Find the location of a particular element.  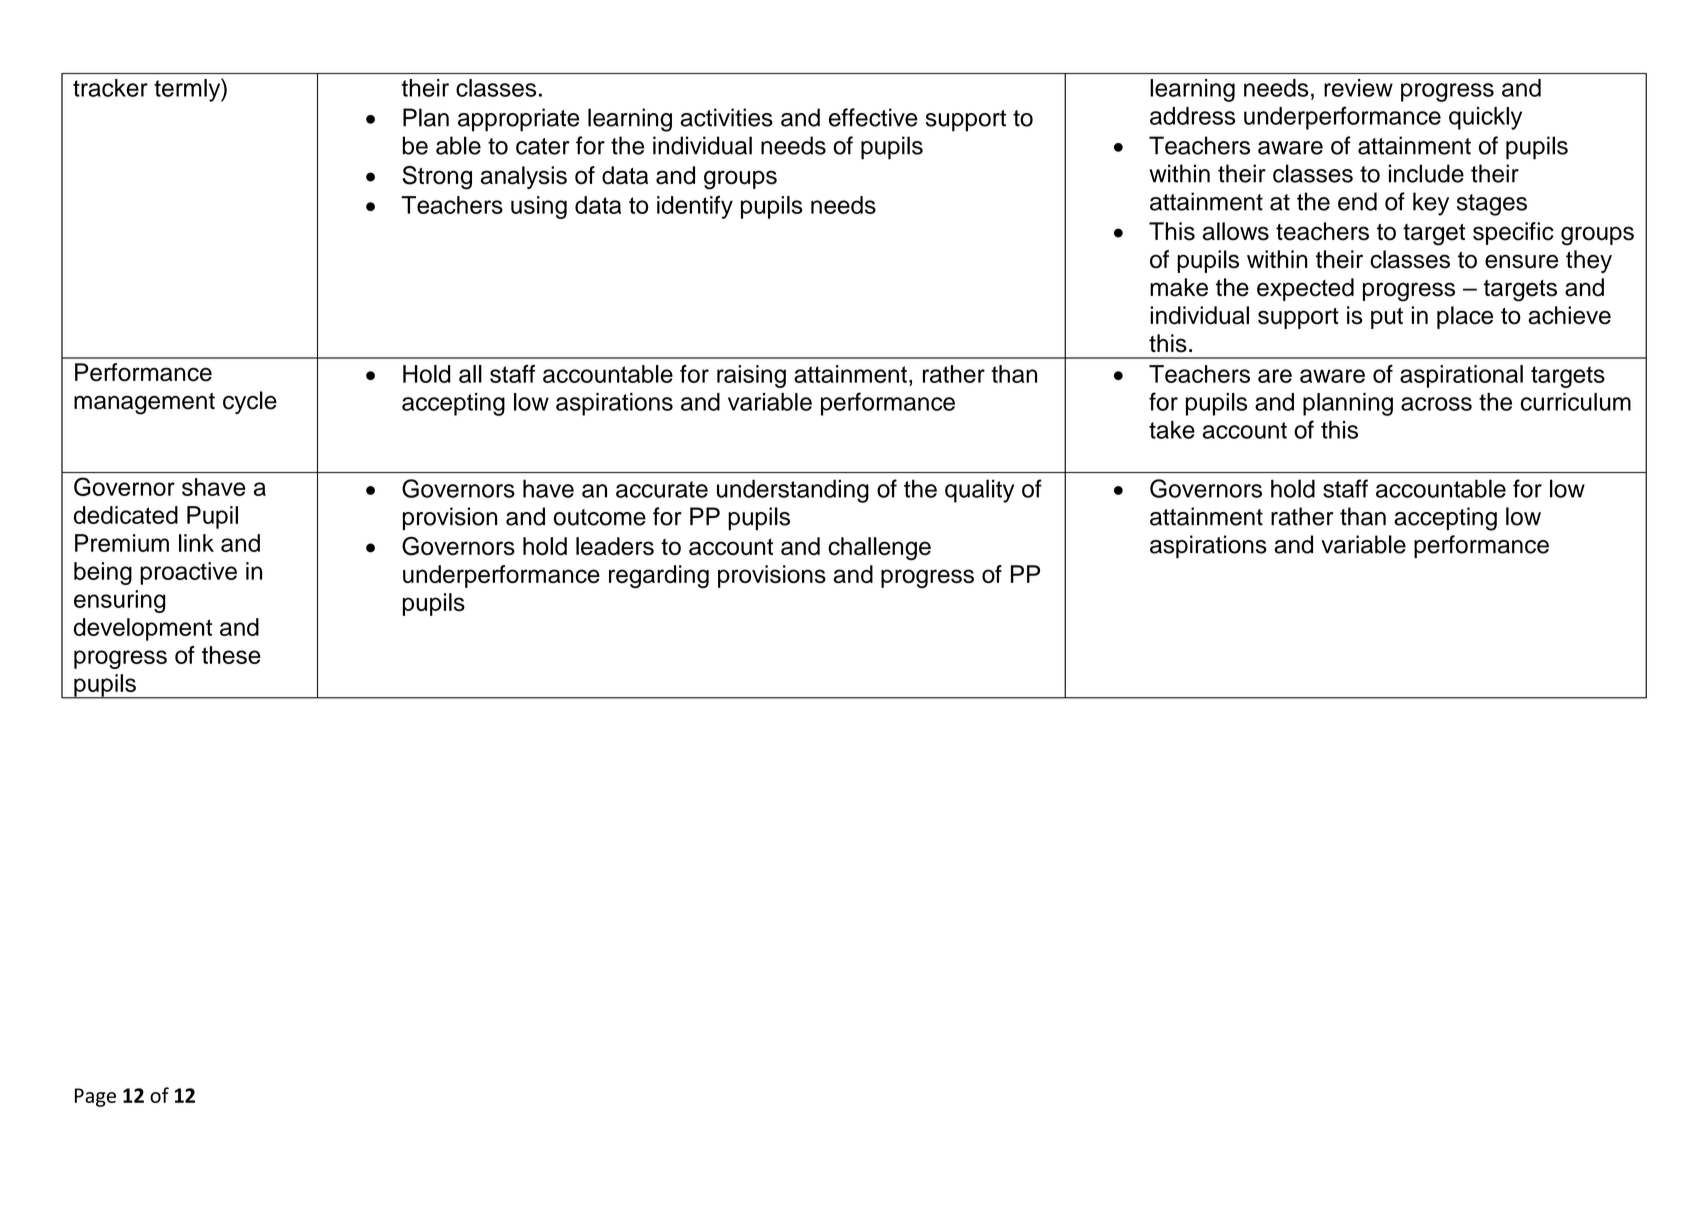

effective is located at coordinates (873, 117).
